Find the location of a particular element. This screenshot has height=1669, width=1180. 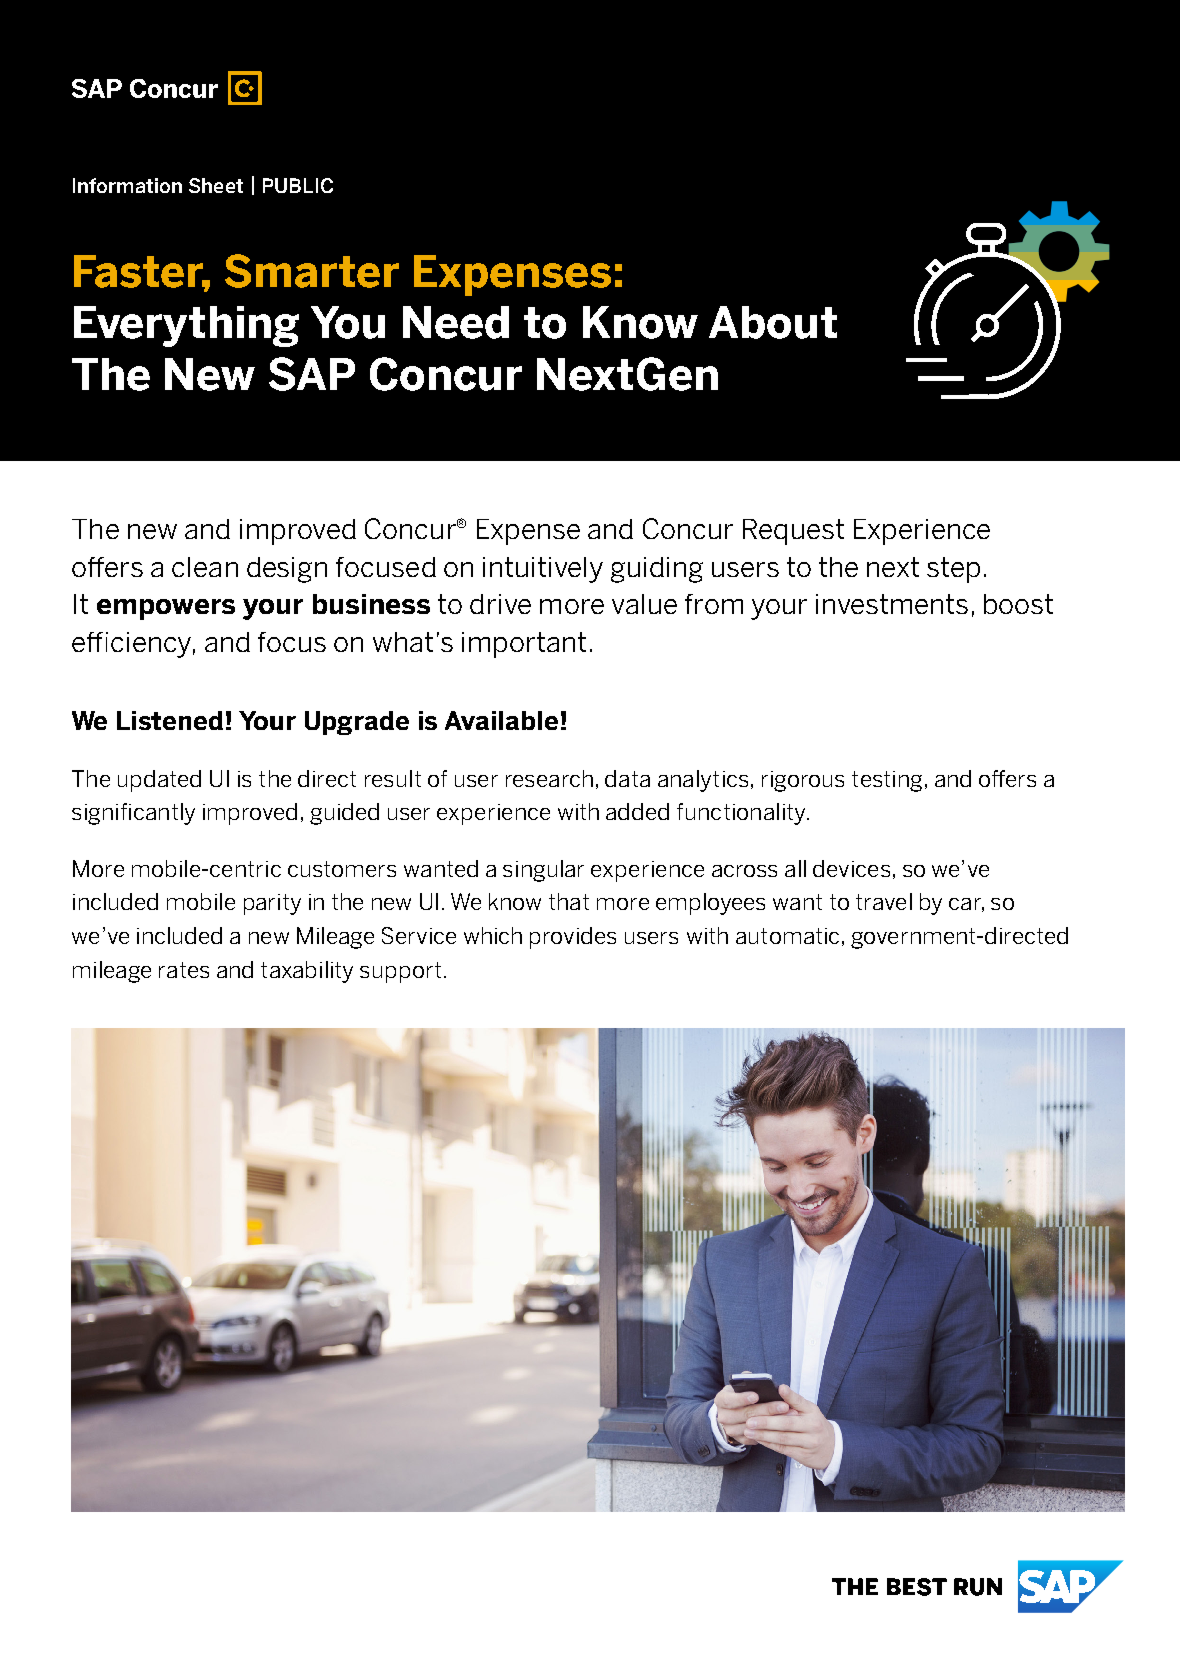

investments is located at coordinates (892, 604).
